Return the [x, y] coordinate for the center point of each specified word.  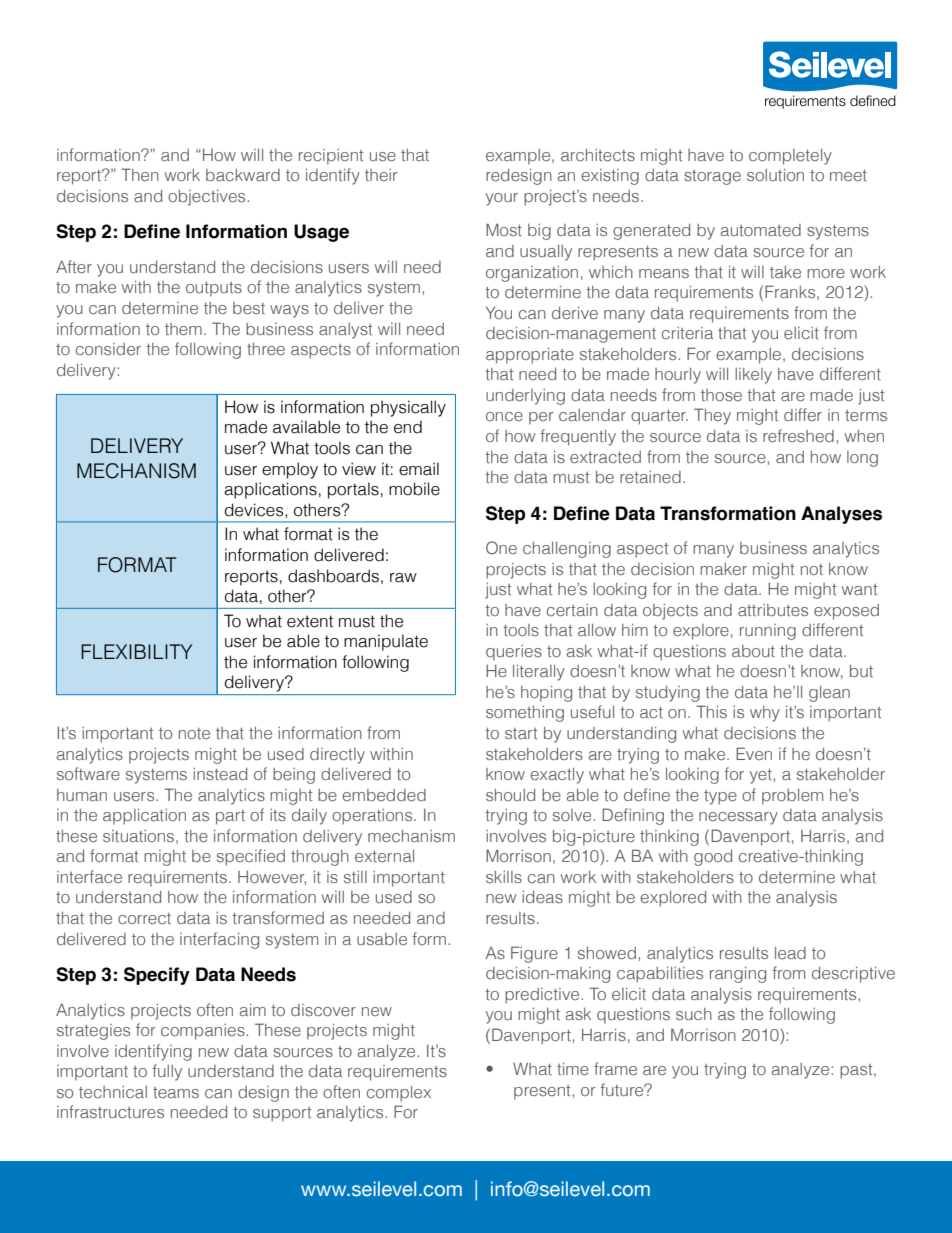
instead [220, 774]
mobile [414, 489]
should [510, 795]
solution [775, 175]
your [502, 199]
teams [176, 1092]
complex [399, 1094]
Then [140, 174]
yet [762, 776]
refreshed [798, 435]
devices [255, 510]
